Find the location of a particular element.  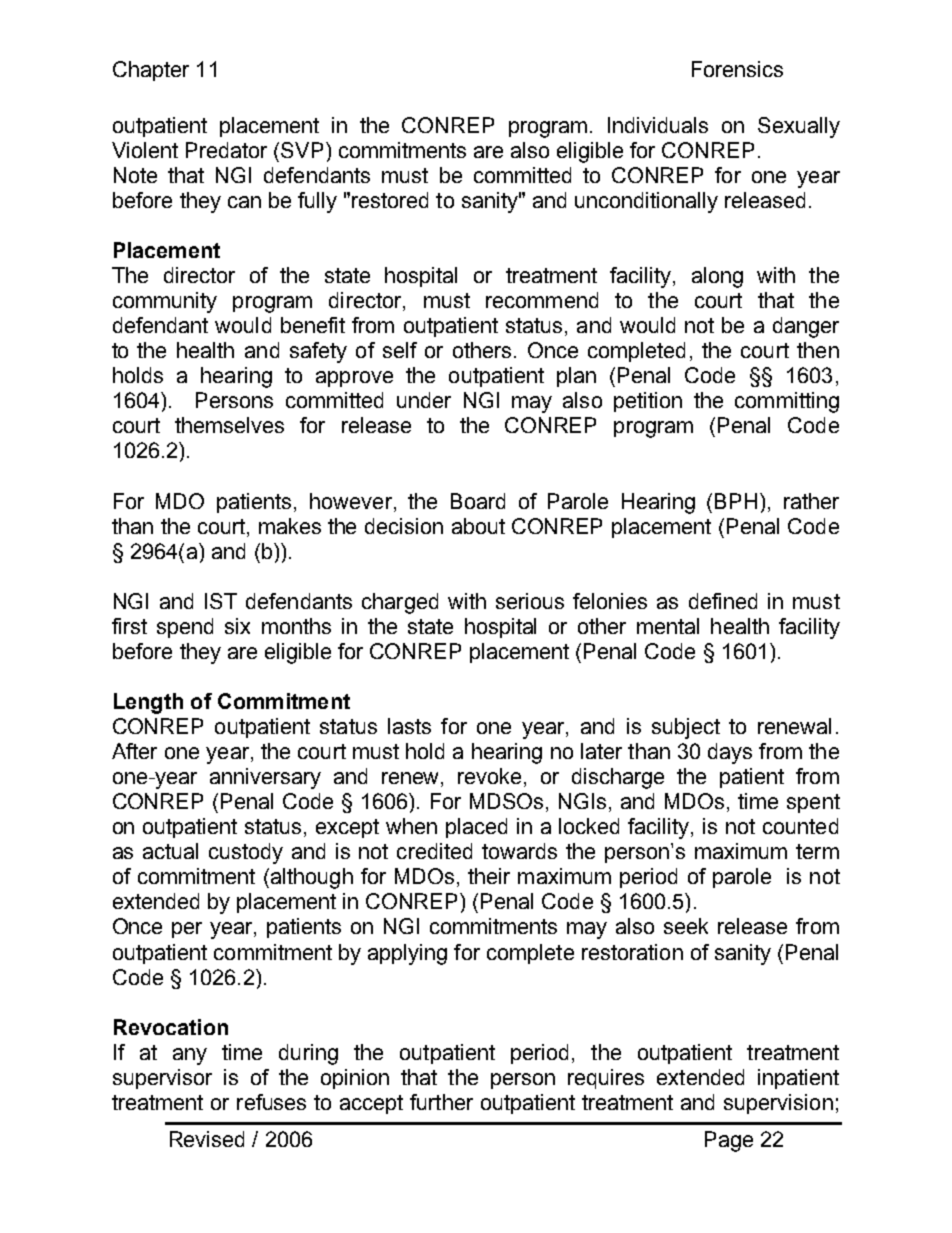

Page is located at coordinates (729, 1141).
